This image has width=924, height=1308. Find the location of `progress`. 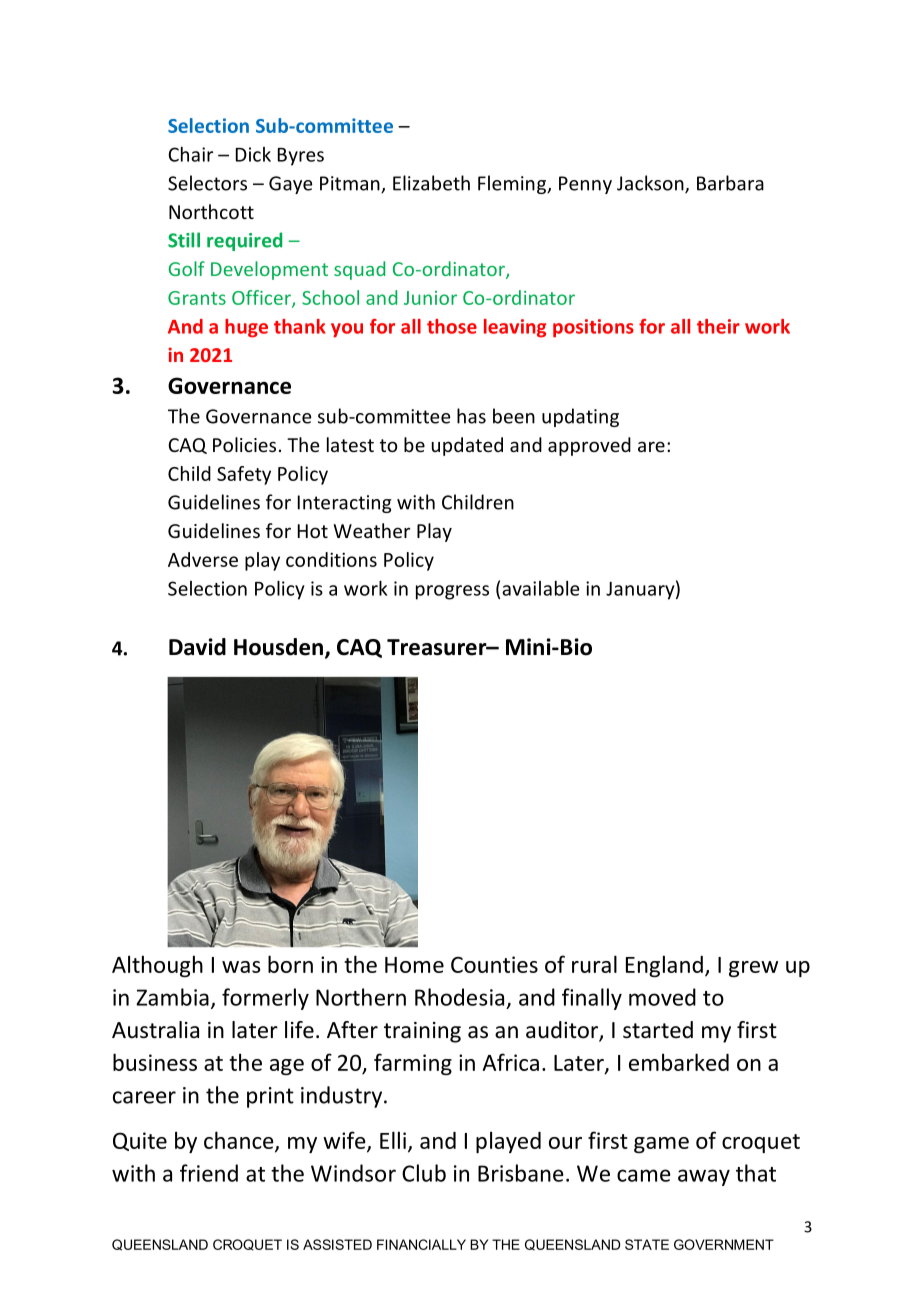

progress is located at coordinates (452, 592).
